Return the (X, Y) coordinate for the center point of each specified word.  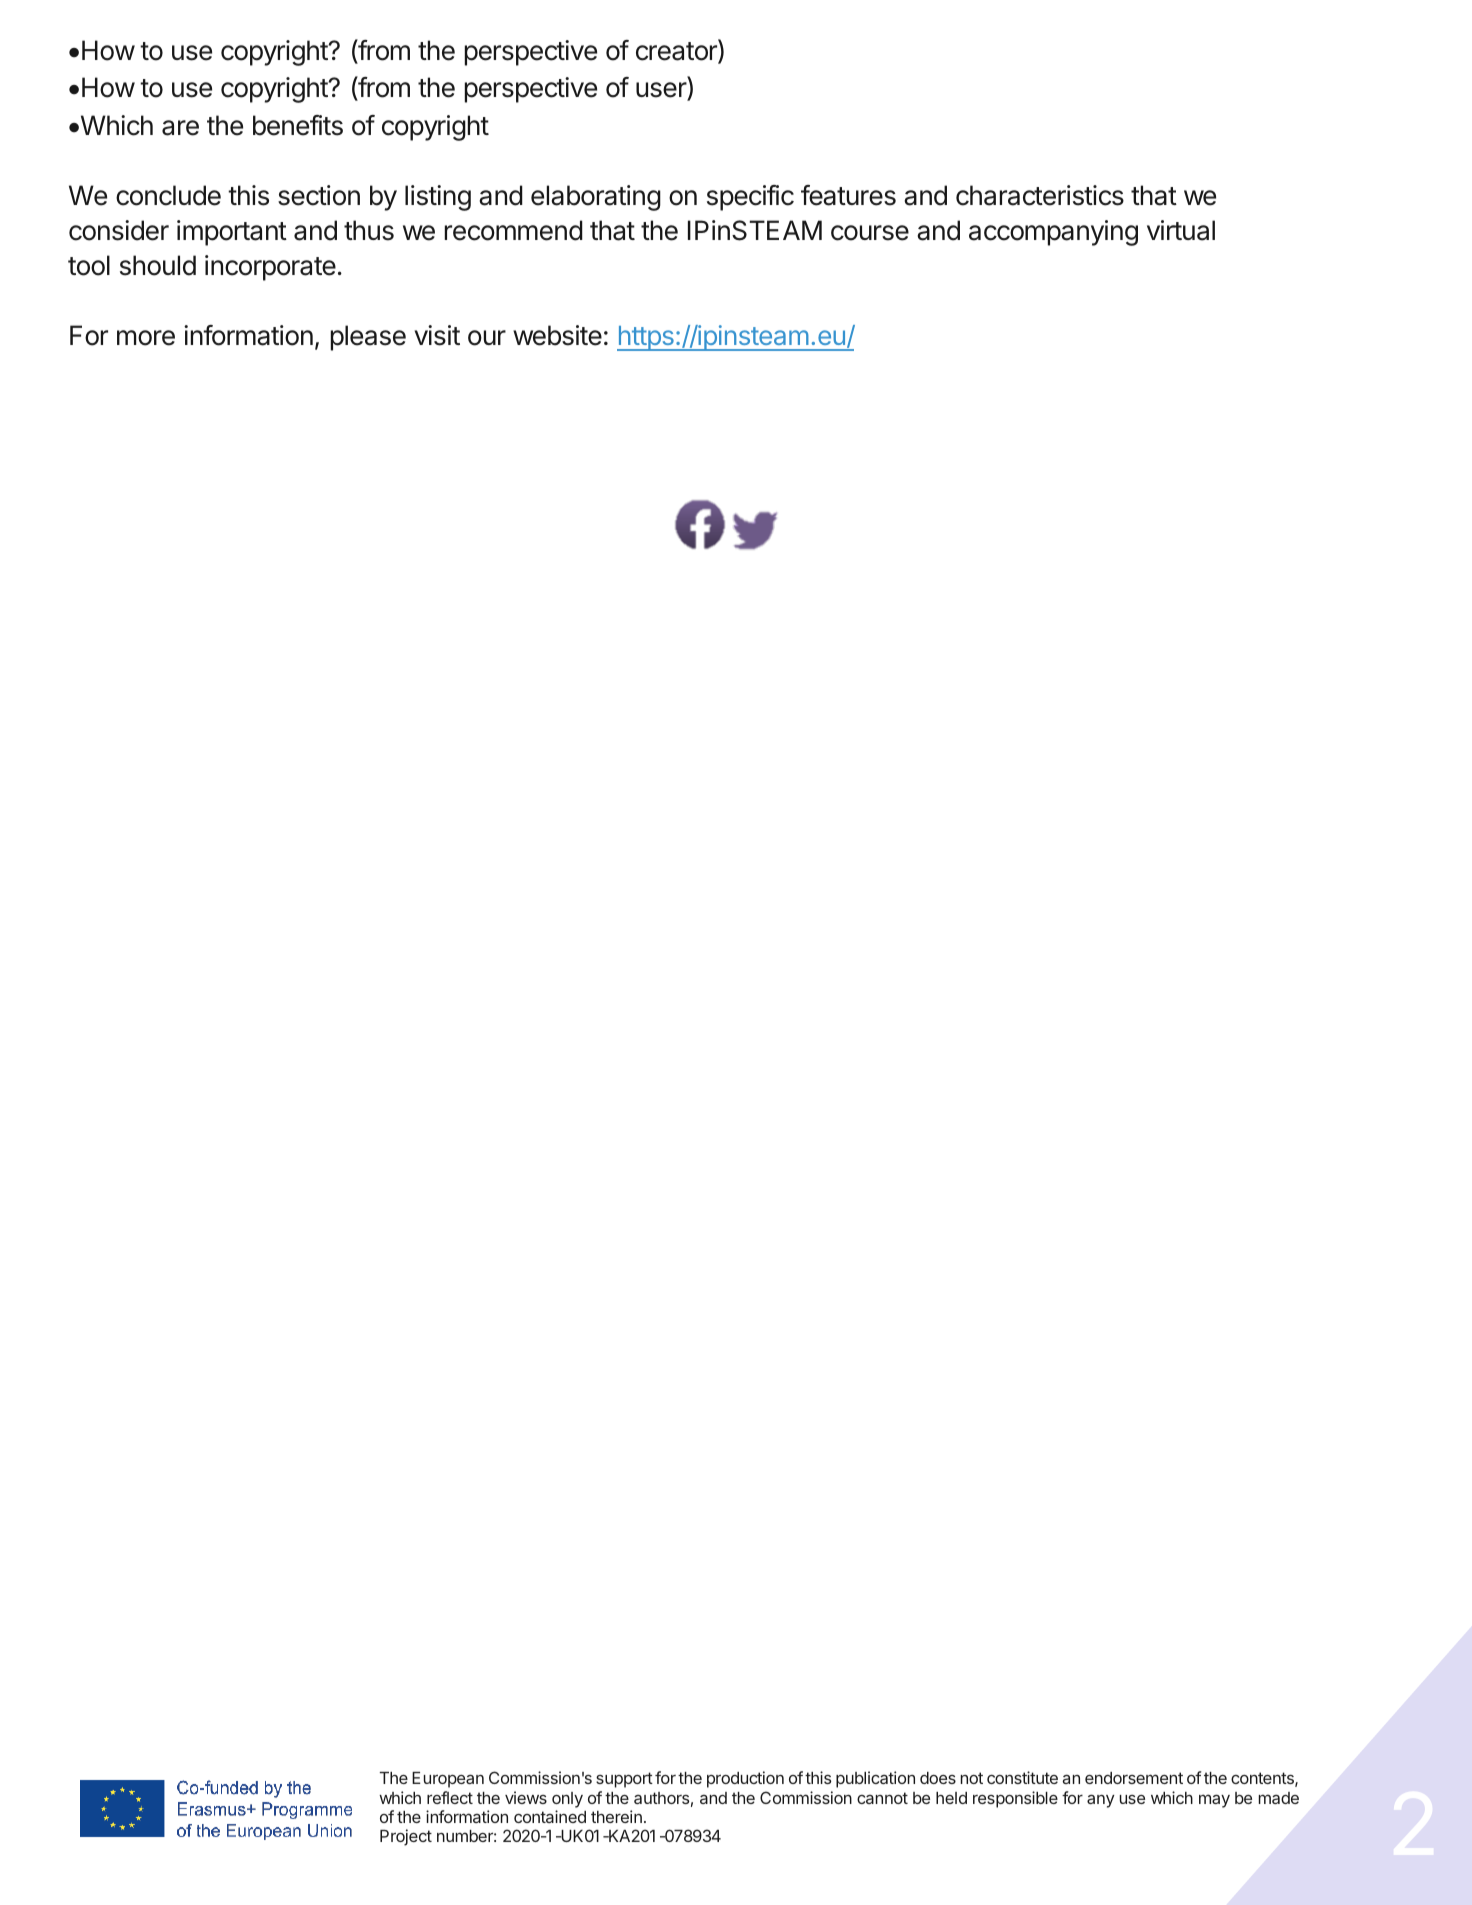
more (146, 338)
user (662, 91)
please (368, 338)
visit (437, 335)
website (557, 335)
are (180, 128)
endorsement (1134, 1778)
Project (406, 1837)
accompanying (1053, 233)
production (745, 1779)
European (448, 1780)
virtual (1181, 230)
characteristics (1040, 195)
